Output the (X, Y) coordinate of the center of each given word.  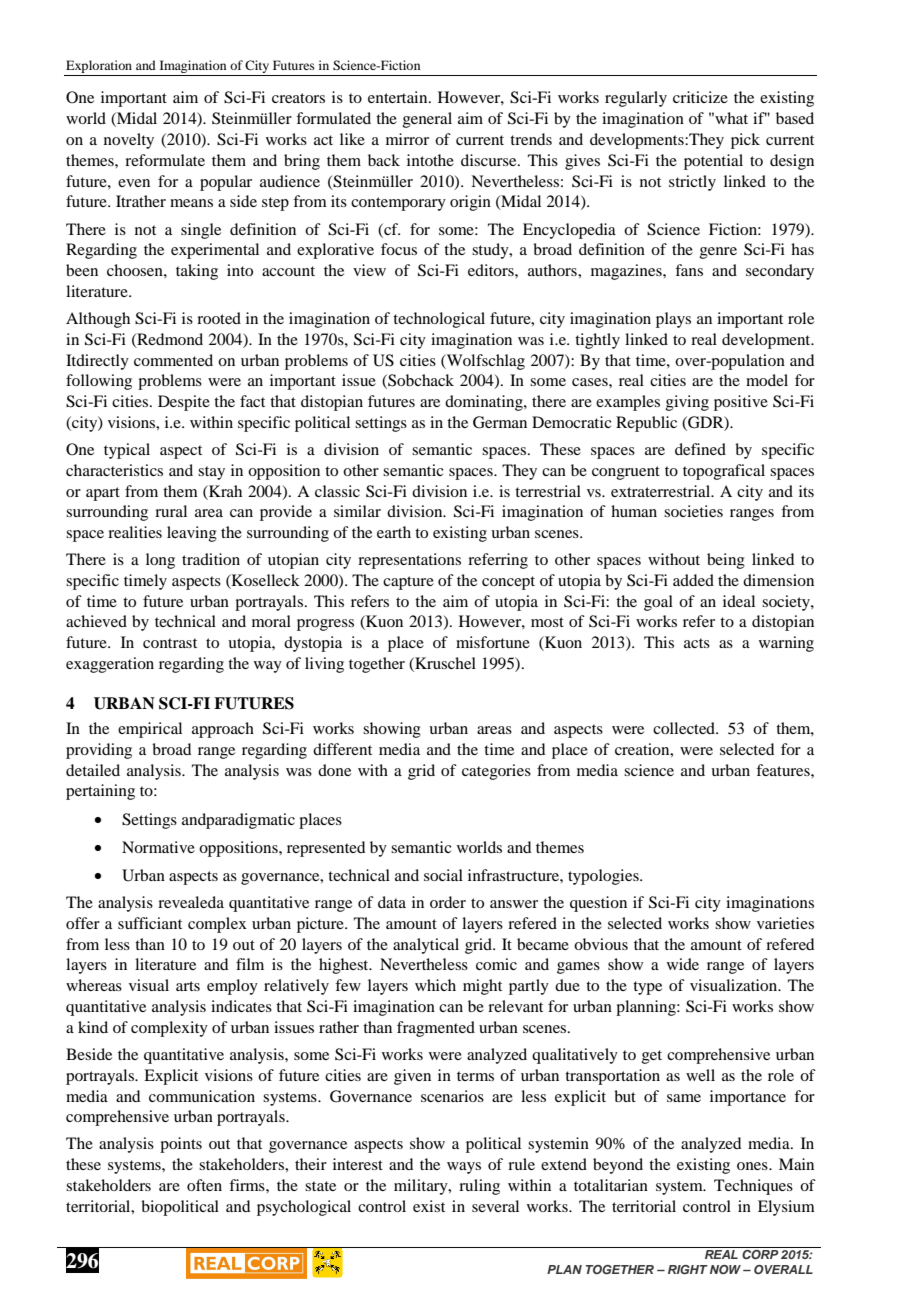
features (784, 770)
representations (409, 561)
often (204, 1185)
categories (496, 772)
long (160, 561)
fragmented (436, 1029)
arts (188, 986)
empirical (150, 730)
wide (683, 964)
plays (673, 320)
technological (439, 320)
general (427, 120)
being (726, 561)
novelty (129, 141)
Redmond (169, 340)
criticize (700, 97)
